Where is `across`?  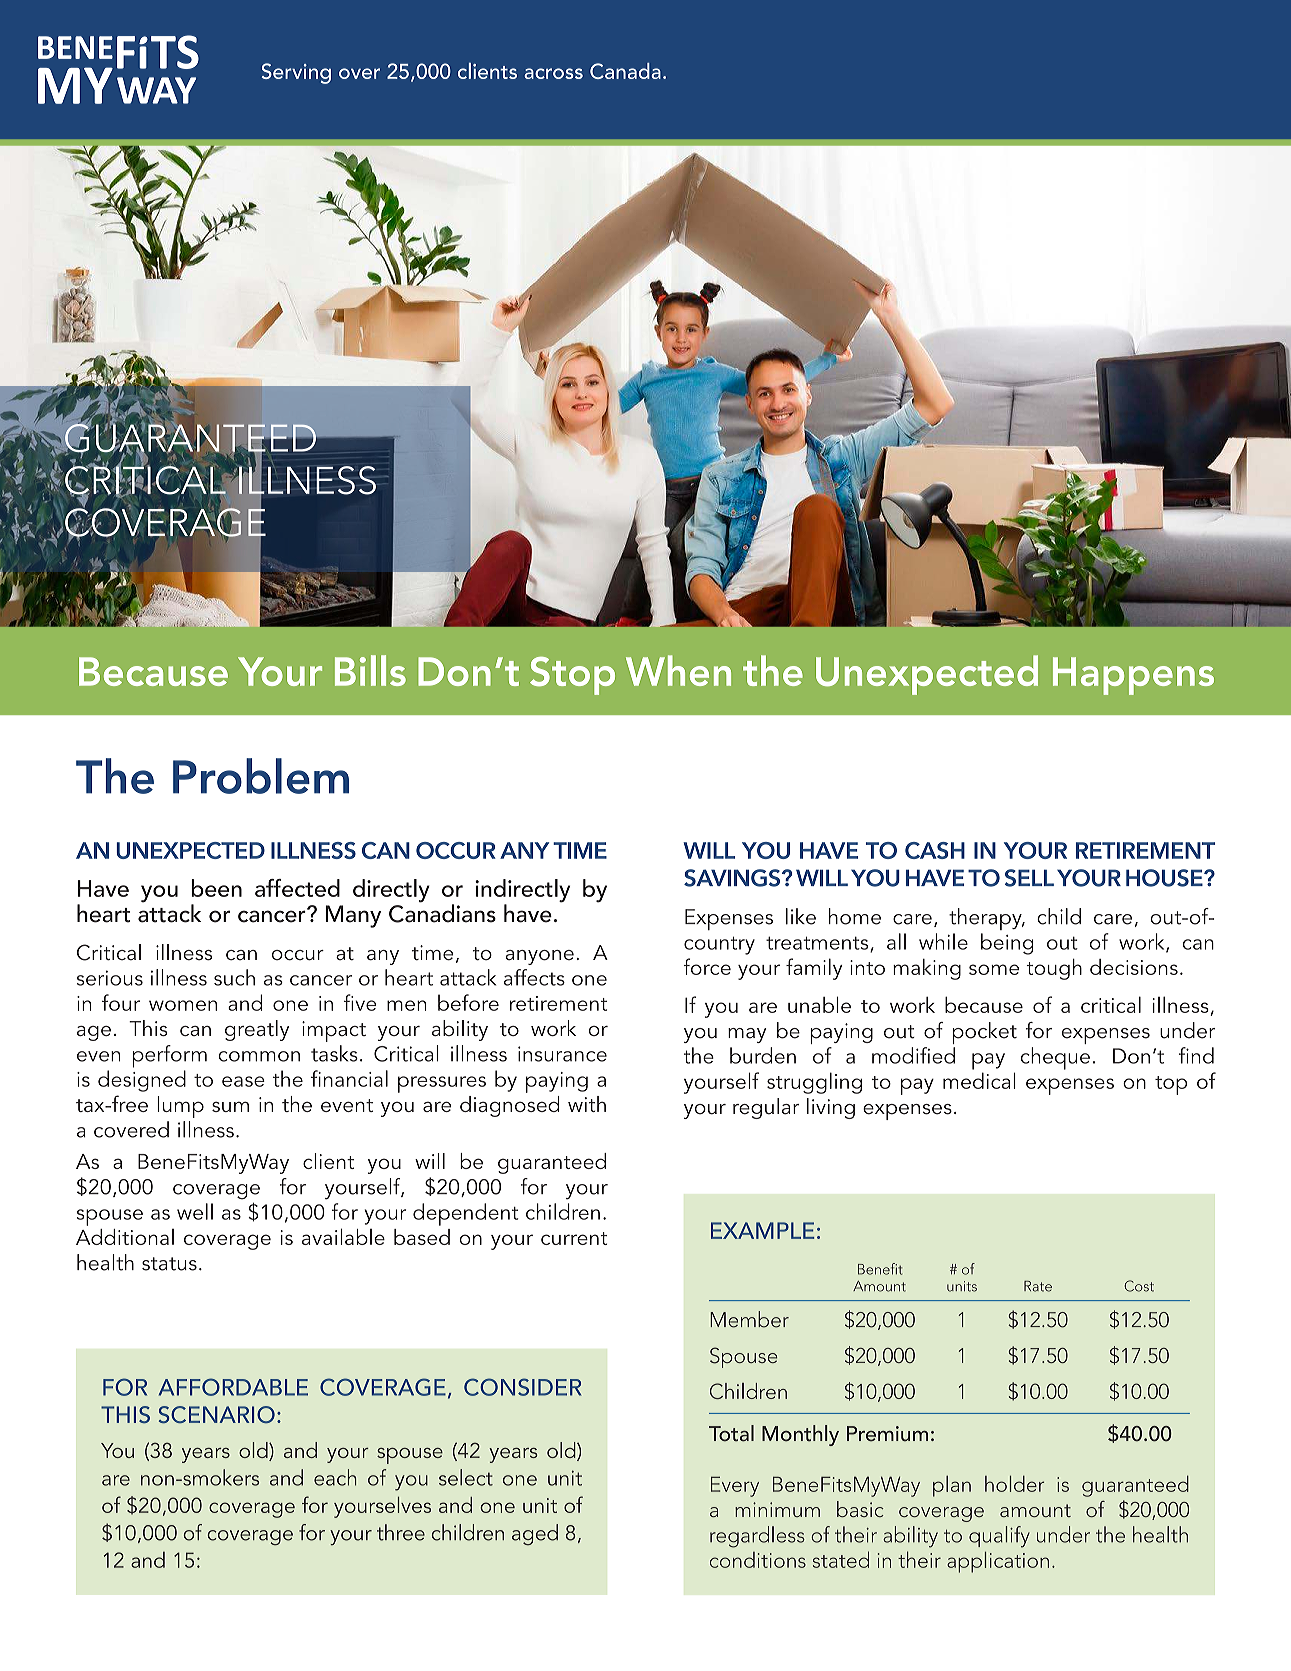
across is located at coordinates (553, 73).
